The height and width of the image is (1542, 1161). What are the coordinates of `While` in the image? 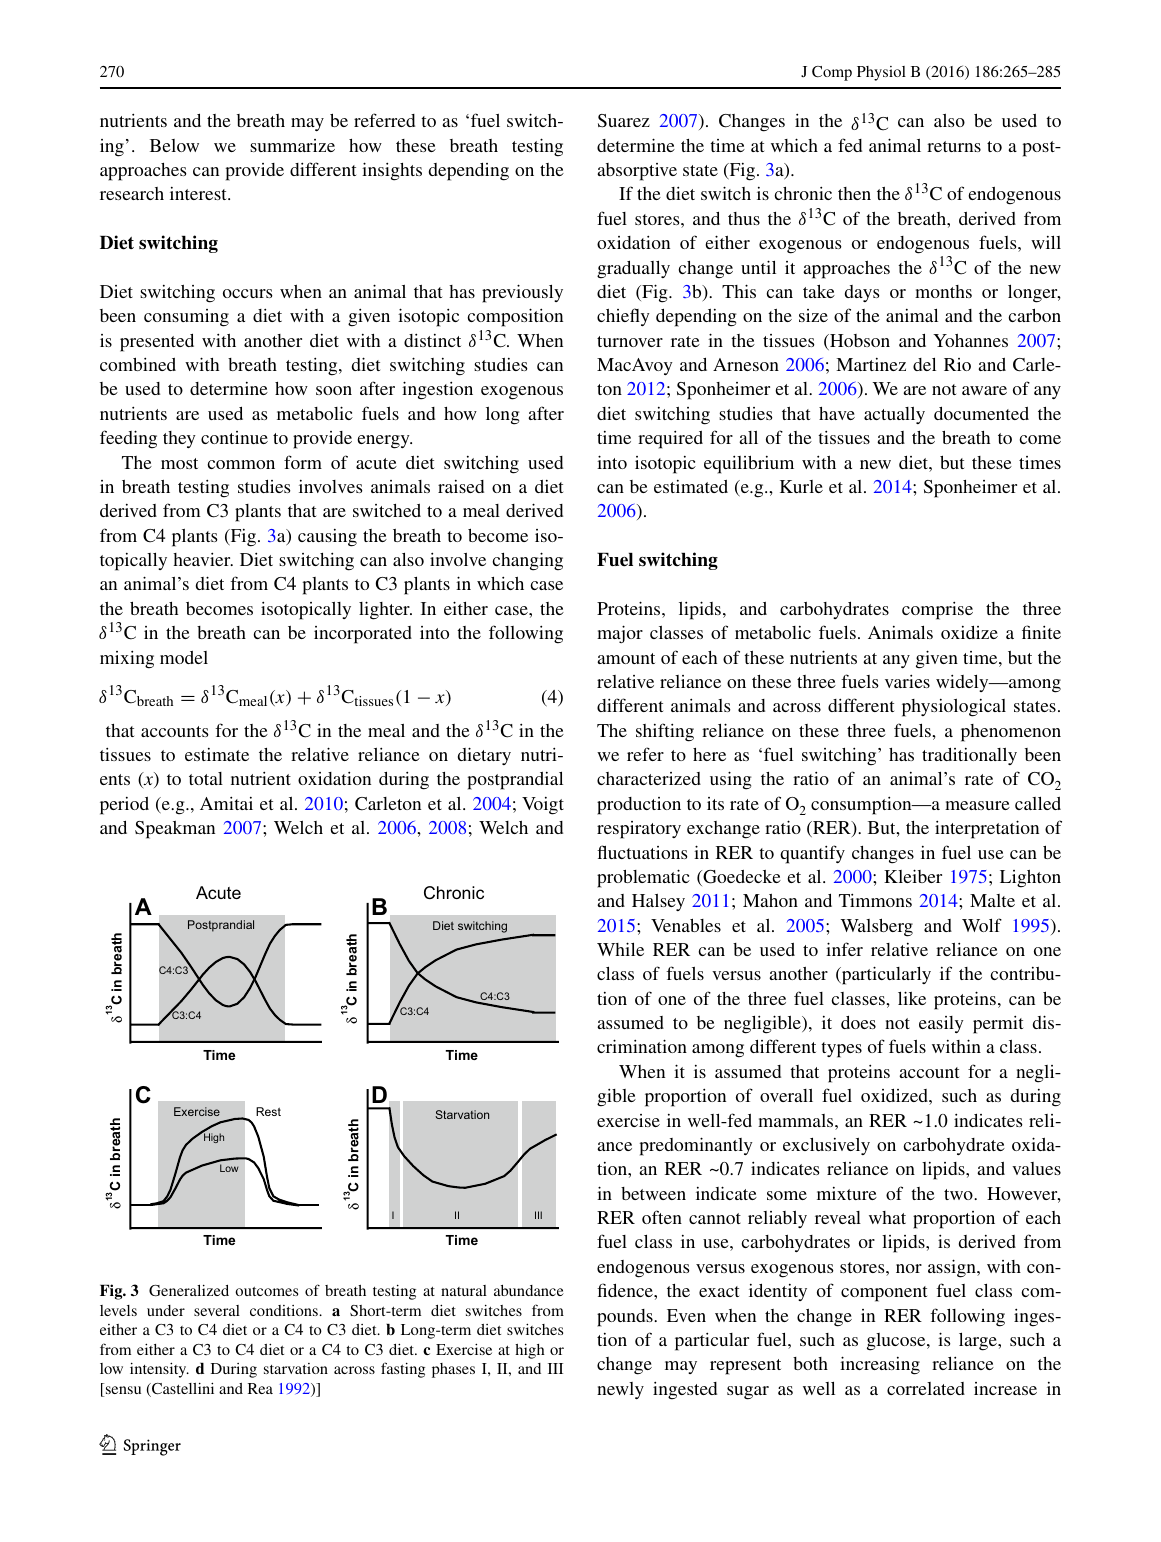 It's located at (620, 949).
